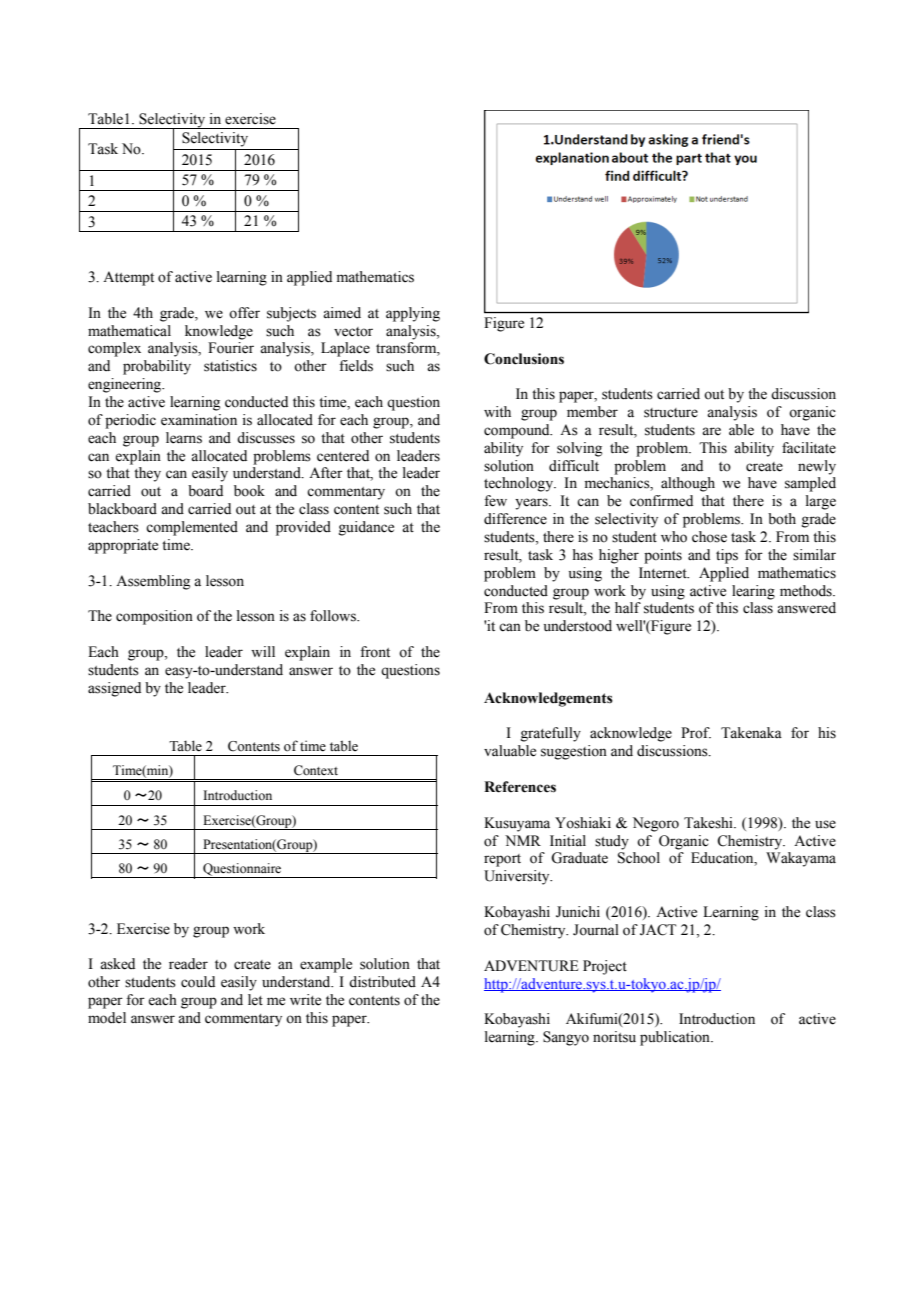 The height and width of the page is (1308, 924). What do you see at coordinates (709, 823) in the page?
I see `Takeshi` at bounding box center [709, 823].
